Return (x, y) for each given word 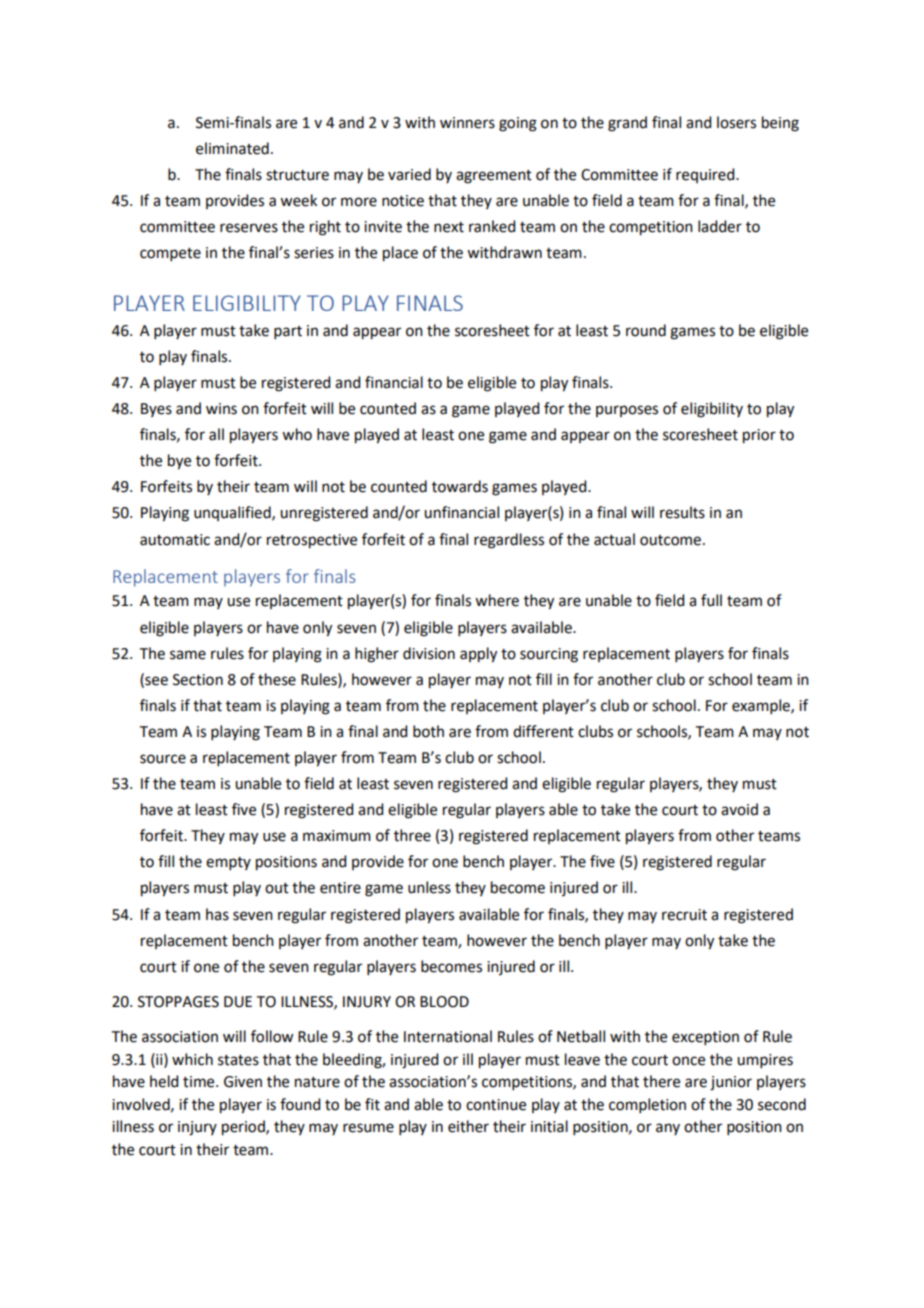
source (163, 759)
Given (243, 1082)
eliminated (232, 148)
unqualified (233, 513)
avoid (739, 809)
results (682, 512)
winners (467, 123)
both (428, 731)
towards (460, 486)
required (706, 175)
